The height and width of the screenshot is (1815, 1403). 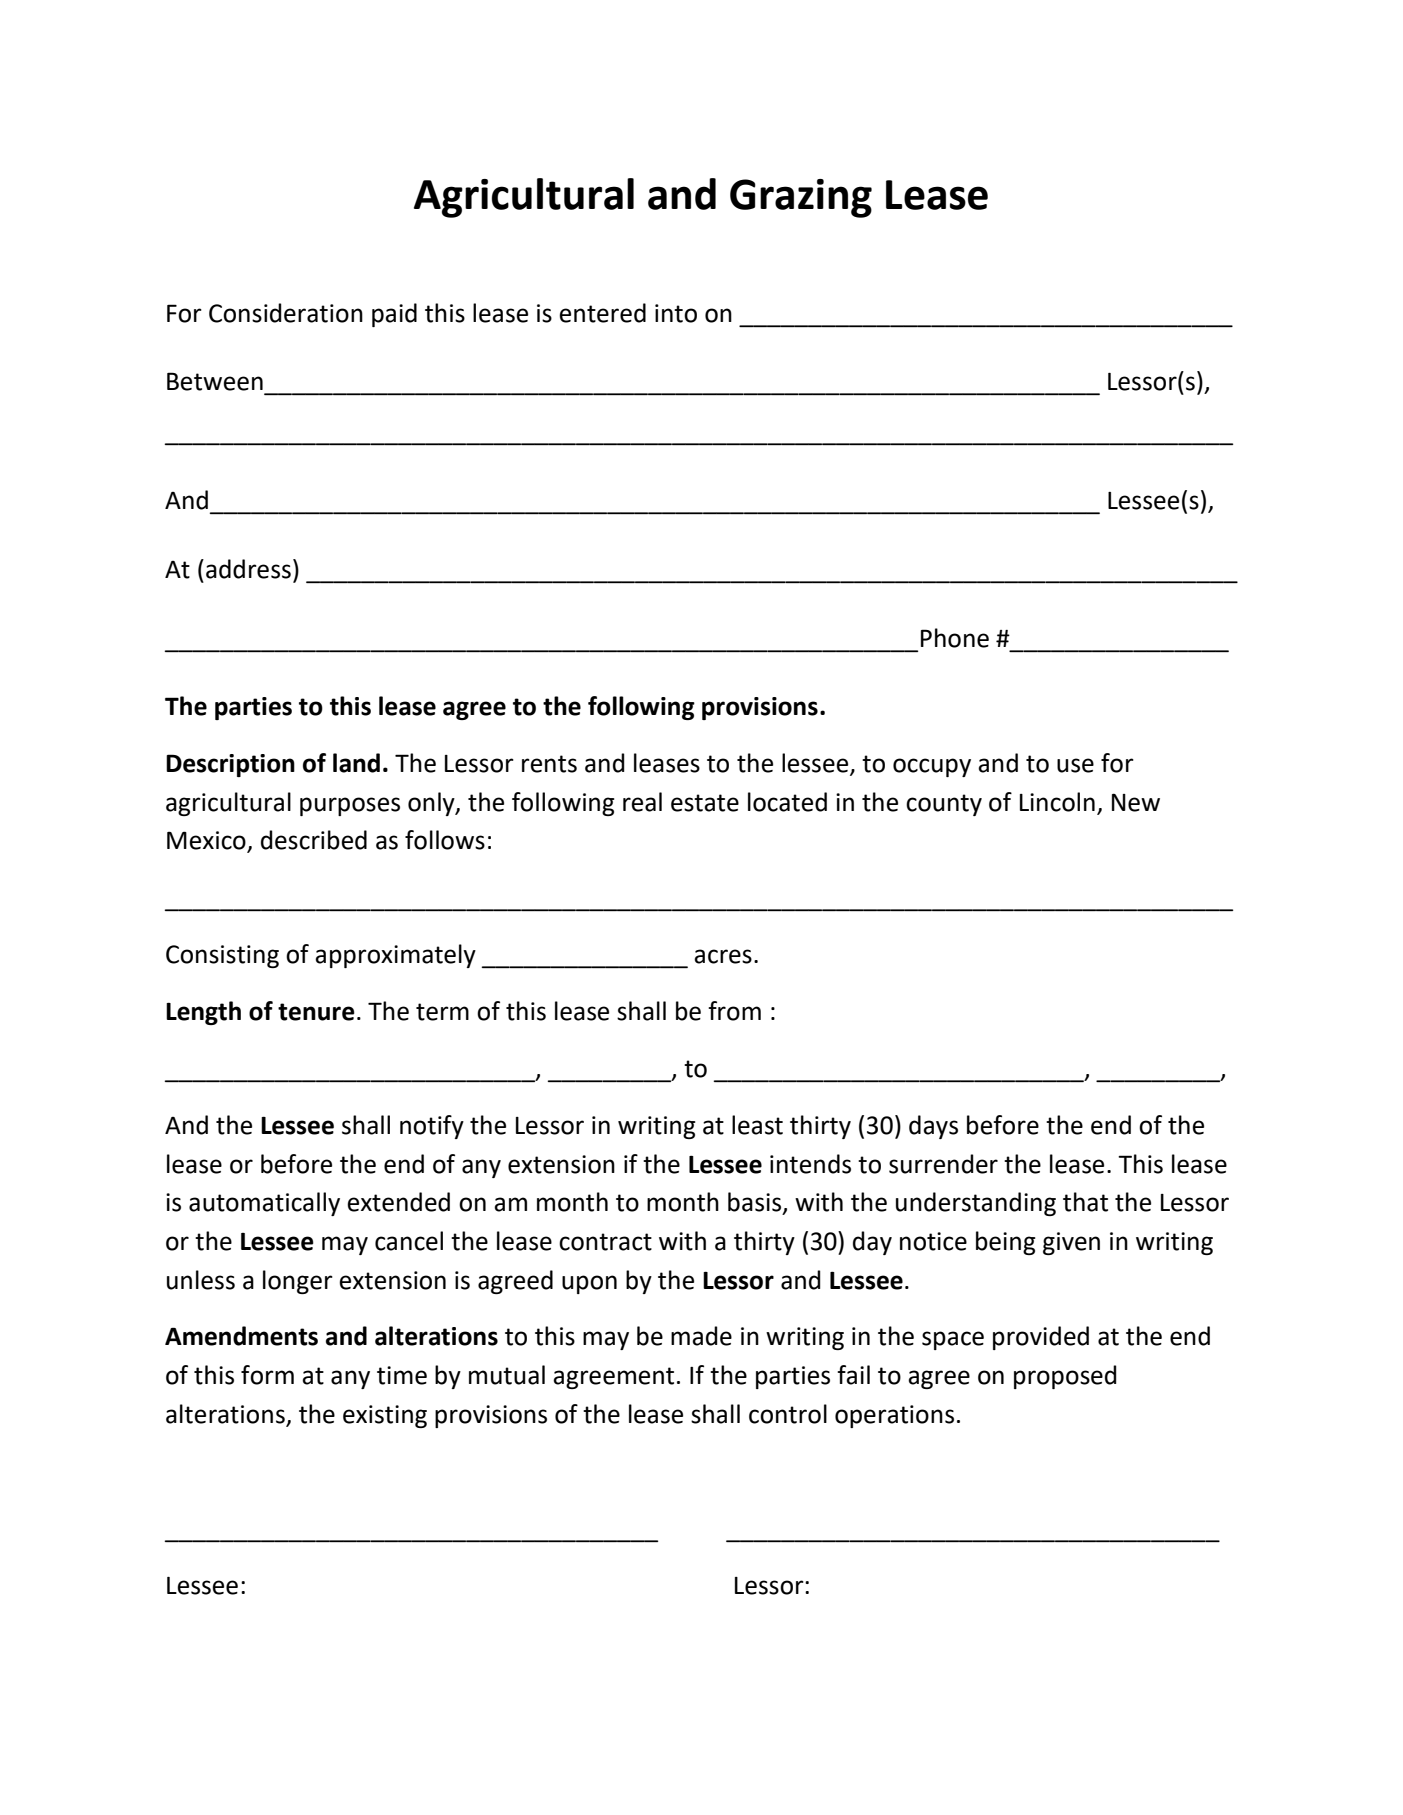 I want to click on tenure, so click(x=316, y=1012).
